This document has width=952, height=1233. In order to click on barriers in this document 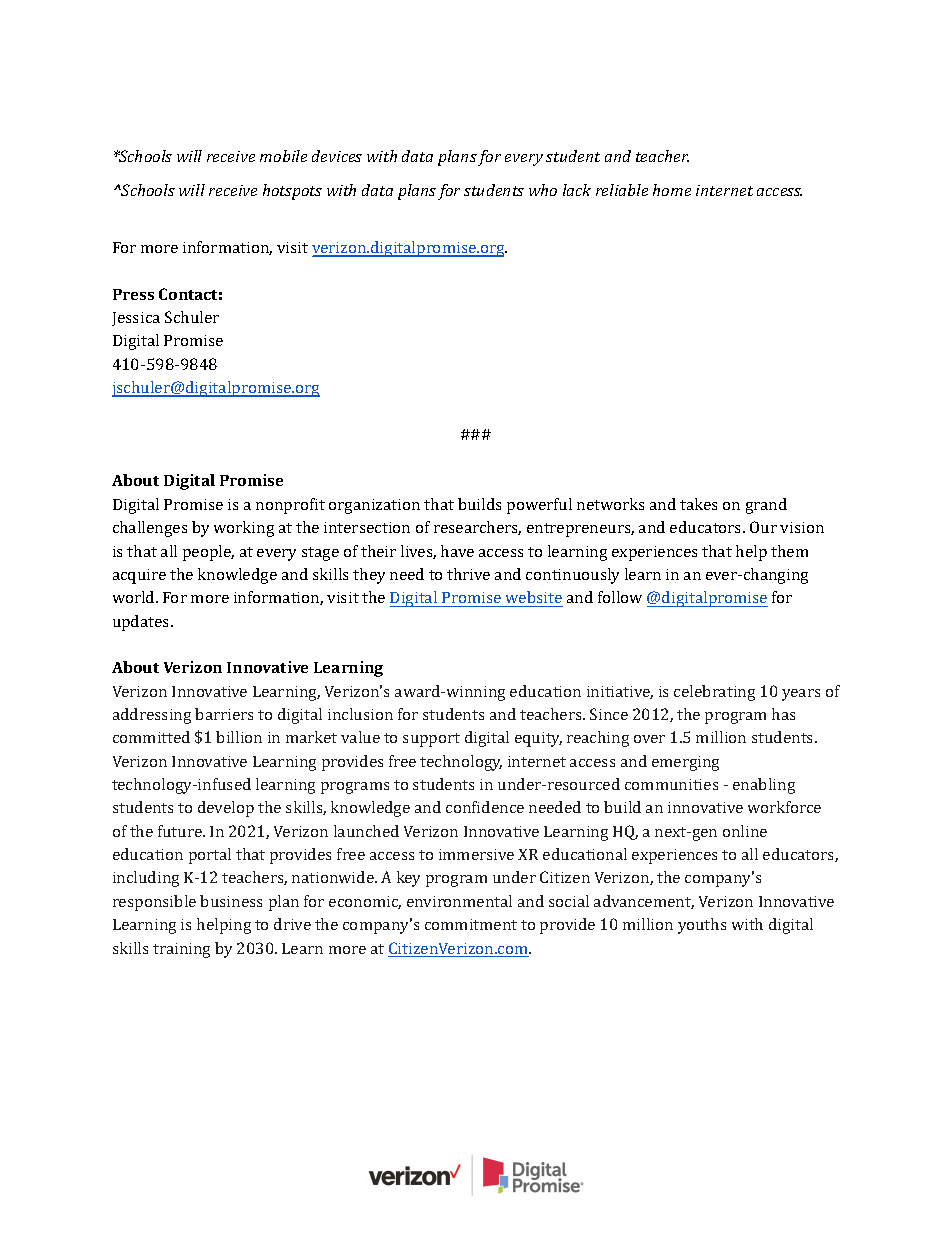, I will do `click(224, 714)`.
